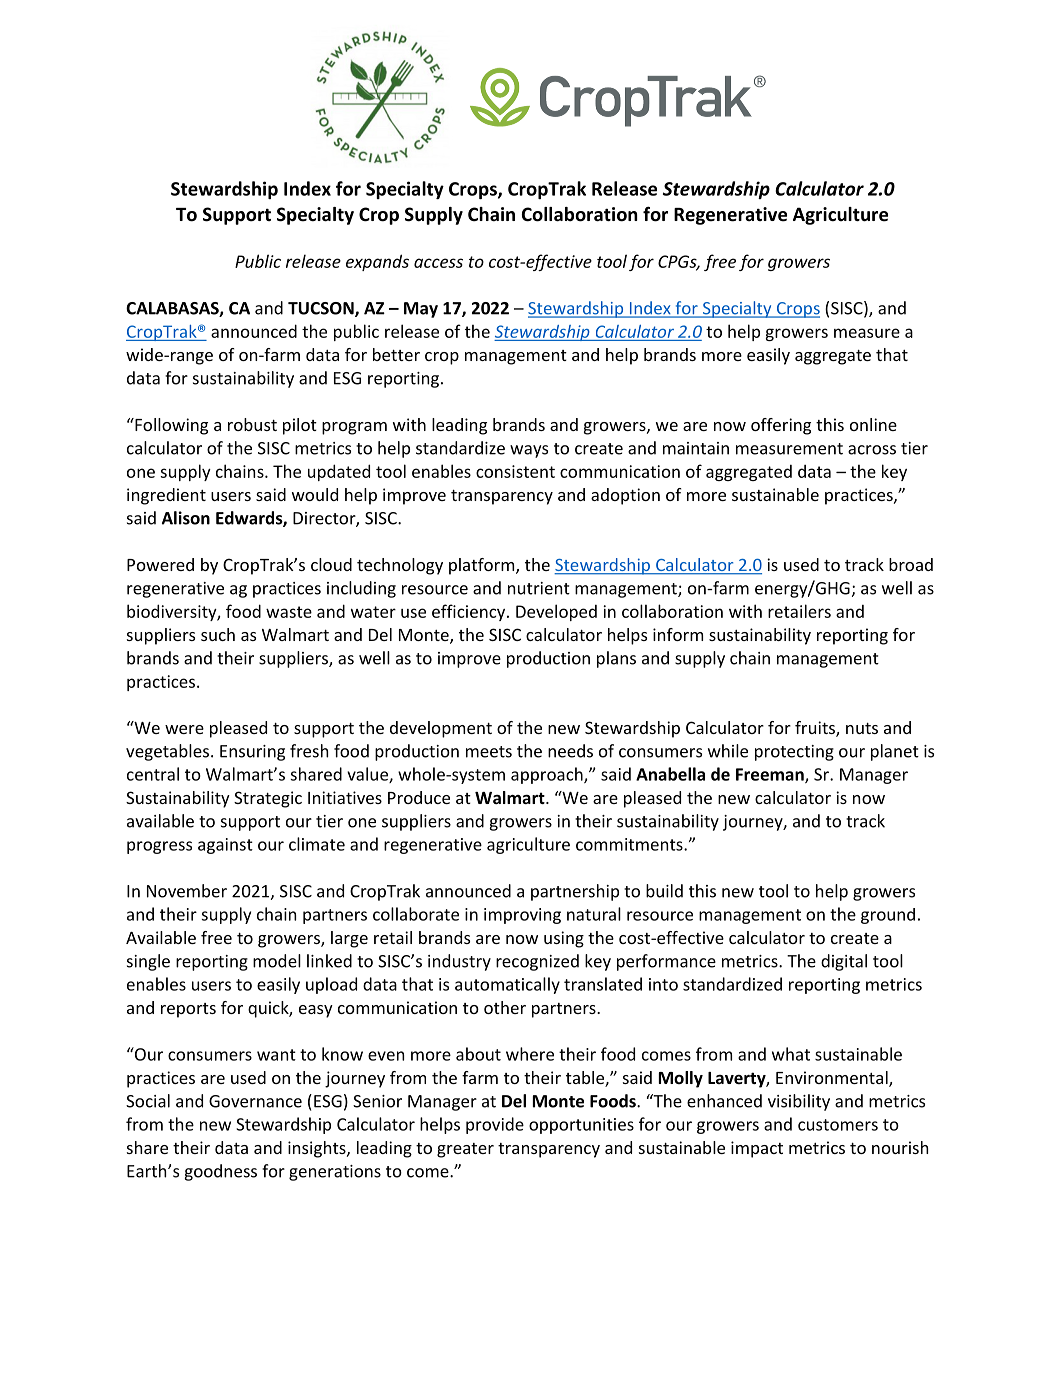  I want to click on nutrient, so click(539, 588).
